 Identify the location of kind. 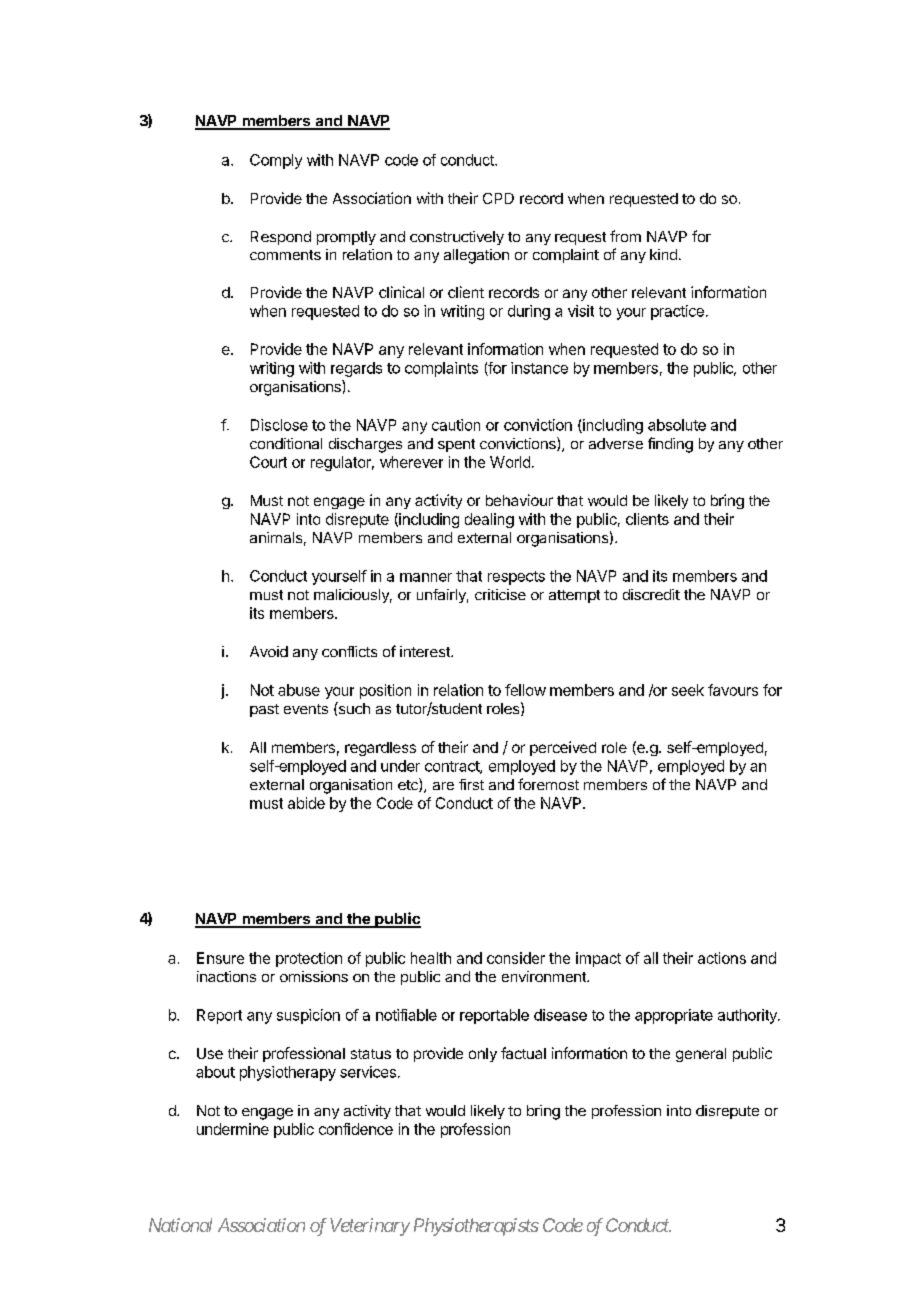
(663, 254).
